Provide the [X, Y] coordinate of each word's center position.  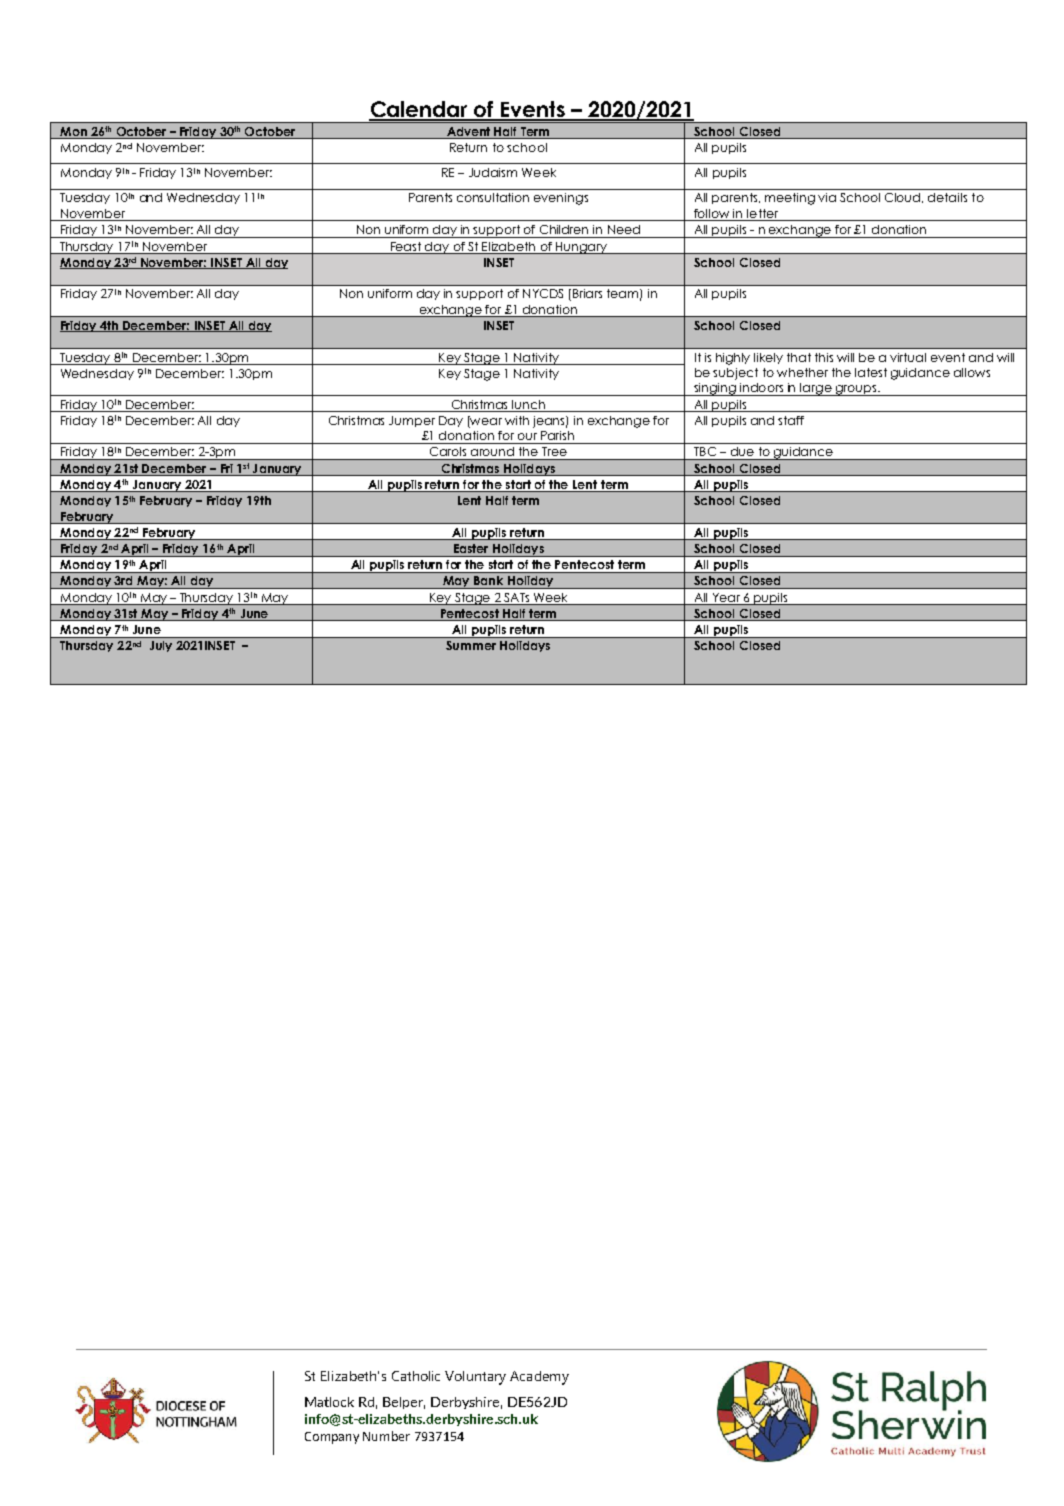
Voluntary [475, 1378]
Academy [539, 1378]
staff [791, 420]
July [161, 646]
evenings [561, 199]
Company [332, 1438]
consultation [493, 197]
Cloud [904, 198]
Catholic [416, 1376]
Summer [471, 645]
